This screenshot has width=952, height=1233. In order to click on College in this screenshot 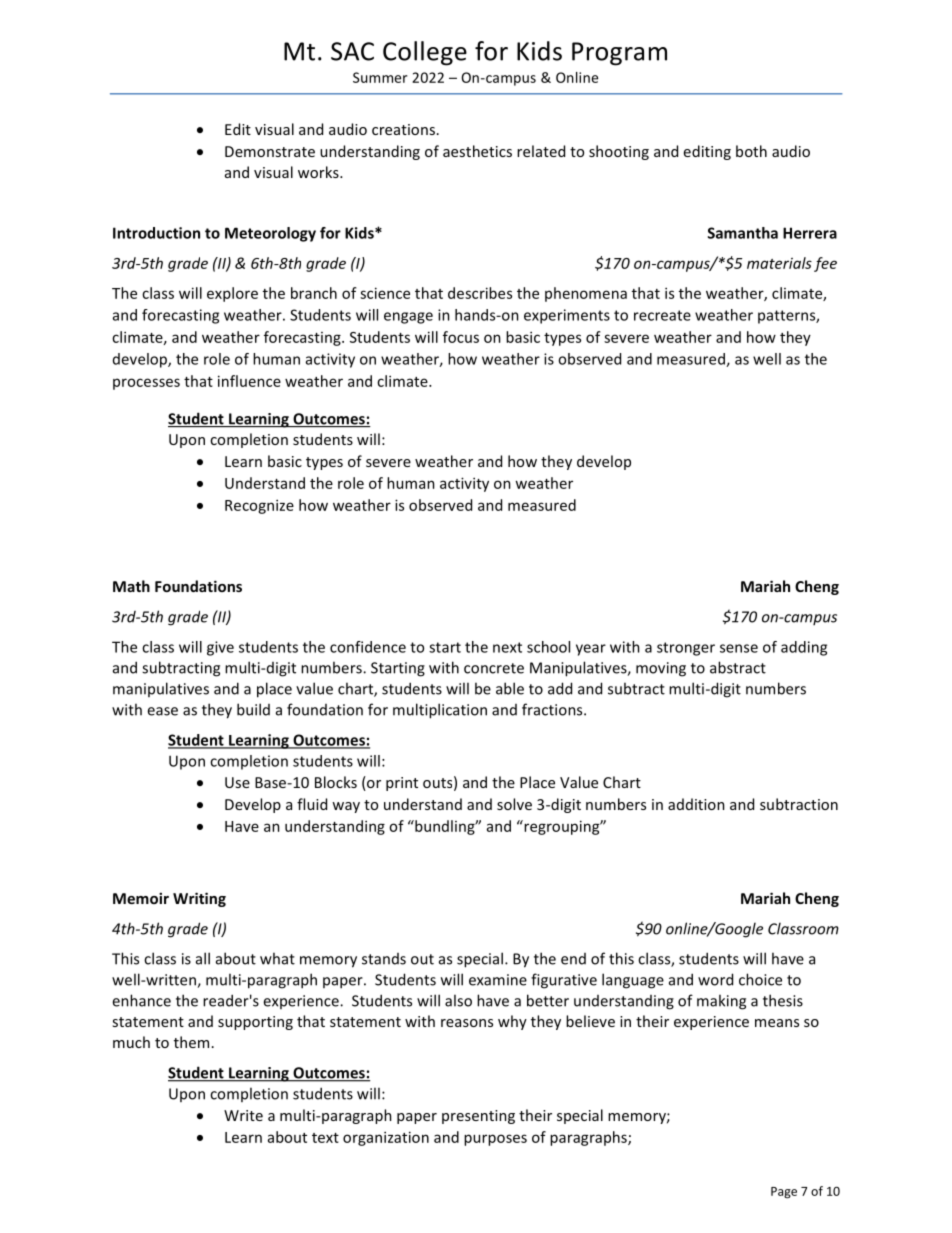, I will do `click(425, 53)`.
